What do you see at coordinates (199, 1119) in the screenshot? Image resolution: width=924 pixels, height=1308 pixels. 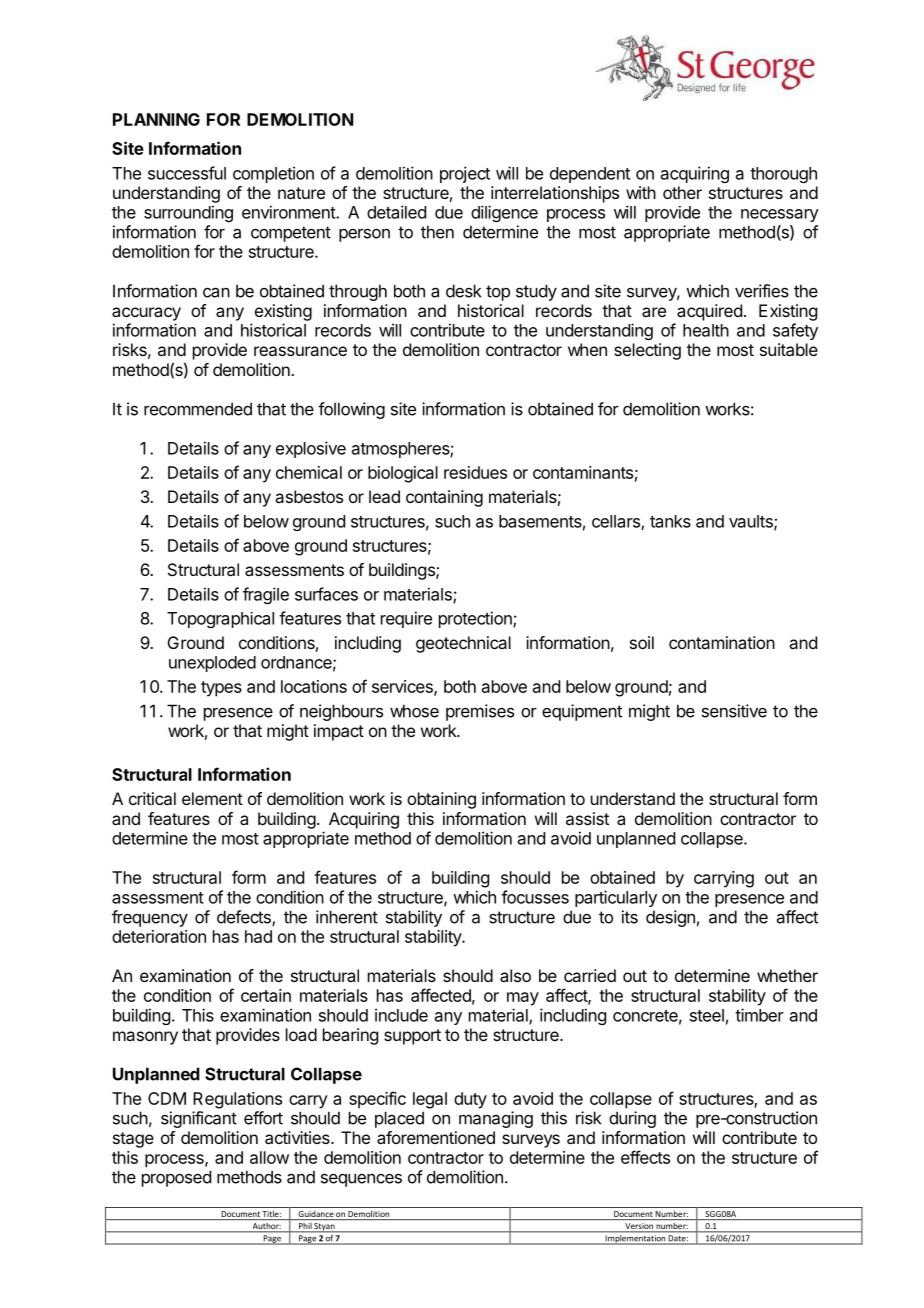 I see `significant` at bounding box center [199, 1119].
